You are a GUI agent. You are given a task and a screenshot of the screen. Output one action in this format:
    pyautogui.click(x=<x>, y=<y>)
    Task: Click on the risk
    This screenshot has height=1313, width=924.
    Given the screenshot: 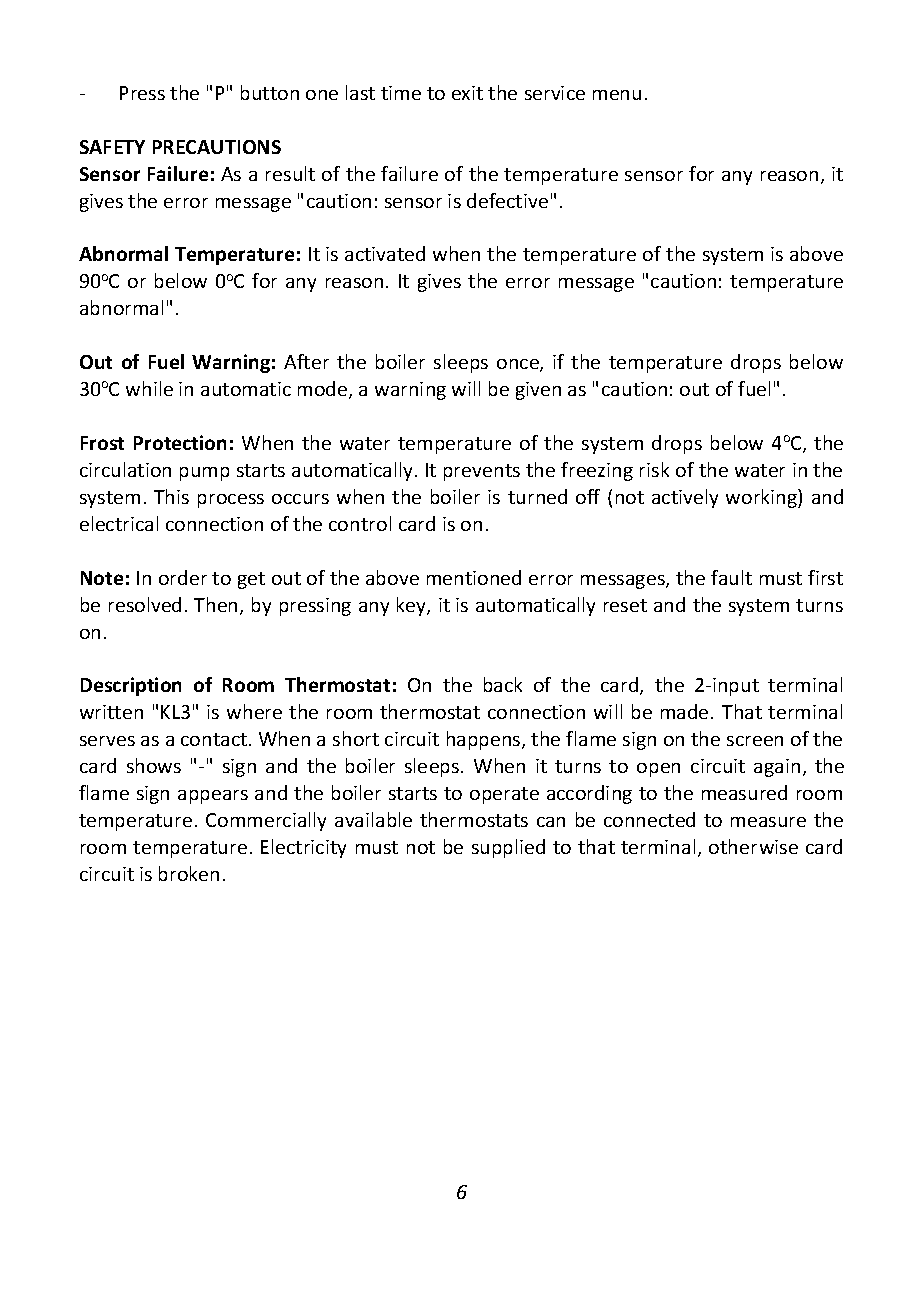 What is the action you would take?
    pyautogui.click(x=654, y=469)
